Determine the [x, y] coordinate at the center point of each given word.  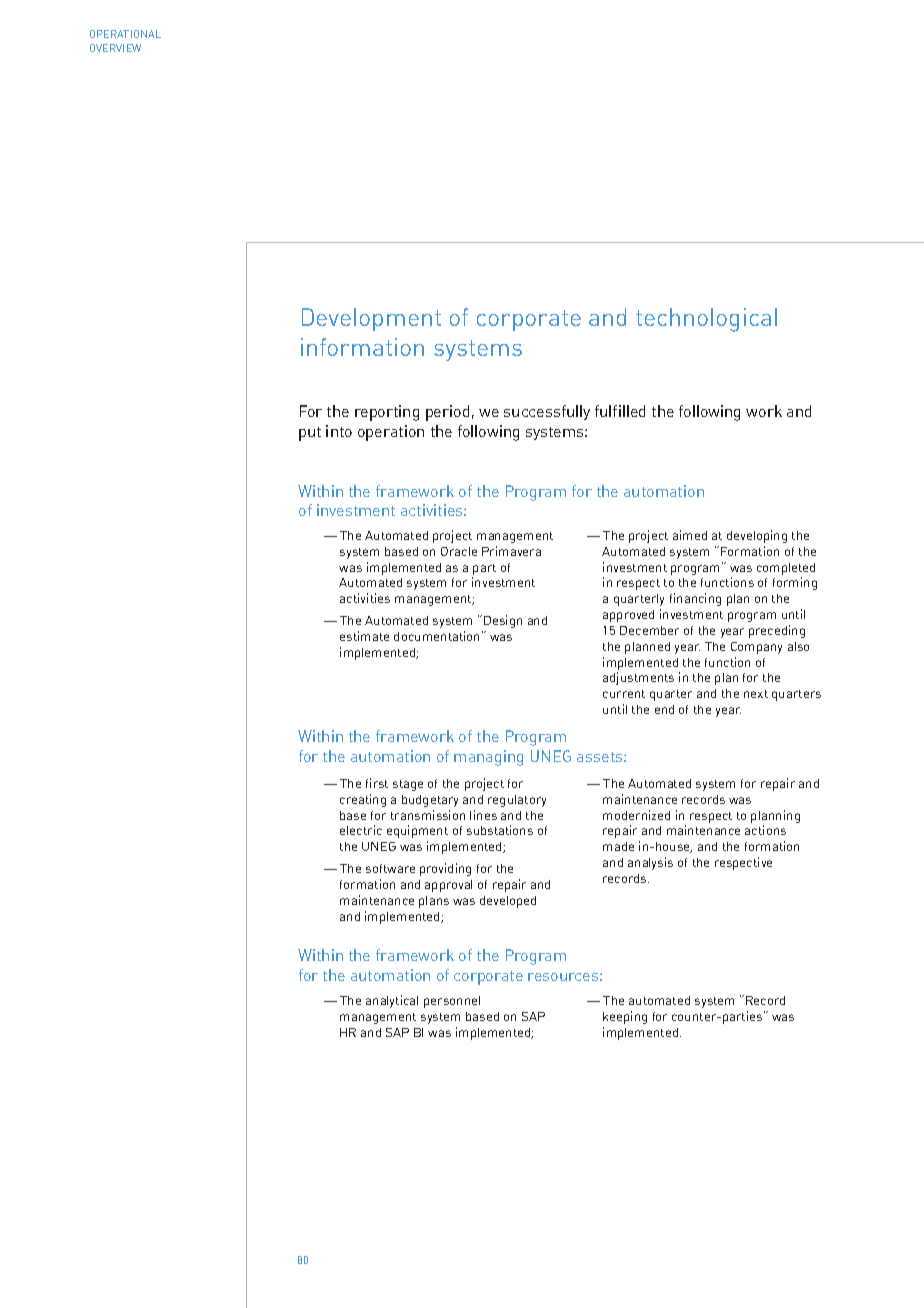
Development [371, 319]
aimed [690, 535]
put [310, 434]
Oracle [459, 551]
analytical [392, 1001]
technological [706, 320]
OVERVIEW [115, 48]
